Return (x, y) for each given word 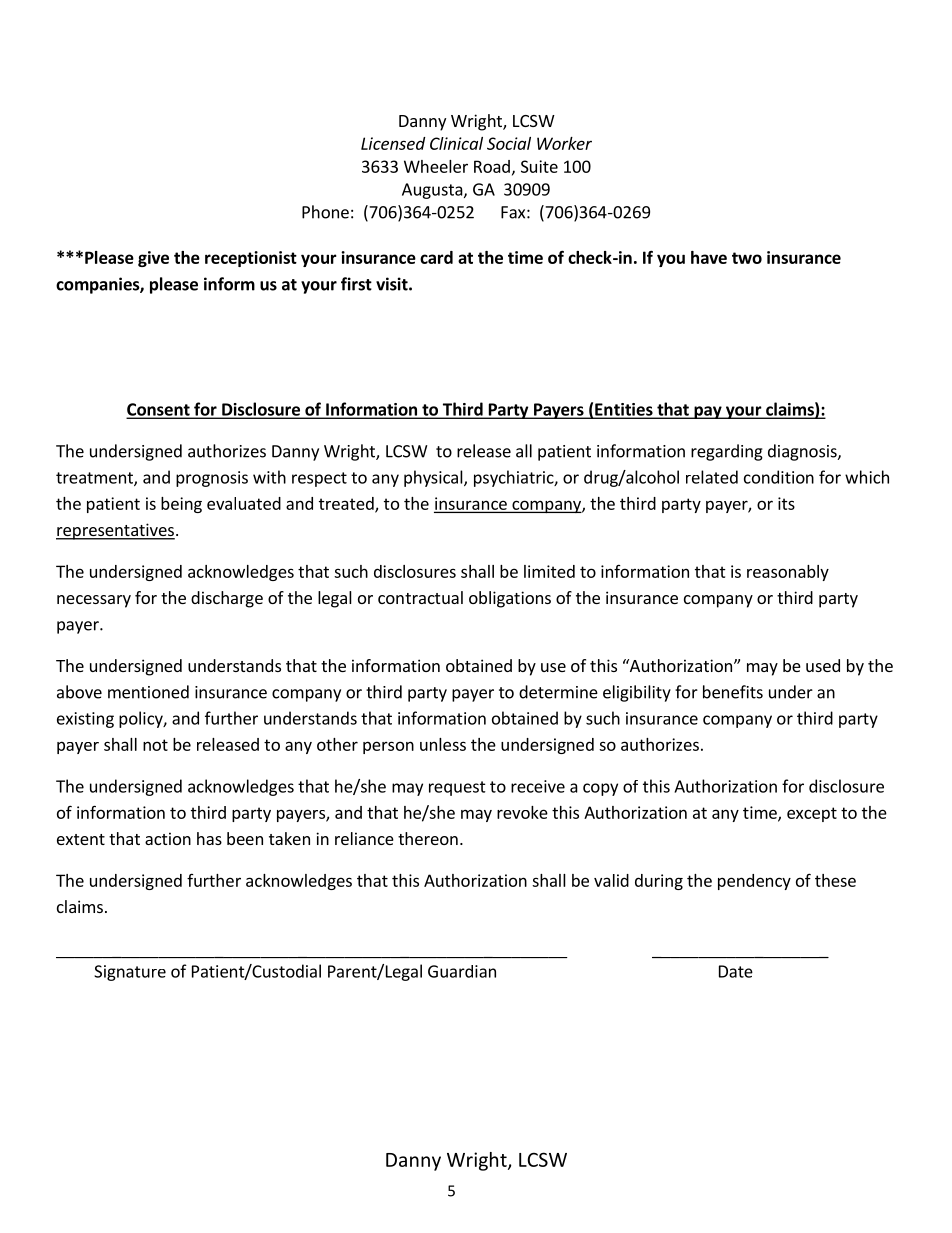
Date (736, 971)
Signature (130, 973)
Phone (325, 212)
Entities (624, 410)
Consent (159, 410)
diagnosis (803, 452)
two (747, 258)
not (155, 745)
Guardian (462, 971)
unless (443, 744)
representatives (115, 531)
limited (549, 571)
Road (492, 166)
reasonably (788, 573)
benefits (733, 692)
